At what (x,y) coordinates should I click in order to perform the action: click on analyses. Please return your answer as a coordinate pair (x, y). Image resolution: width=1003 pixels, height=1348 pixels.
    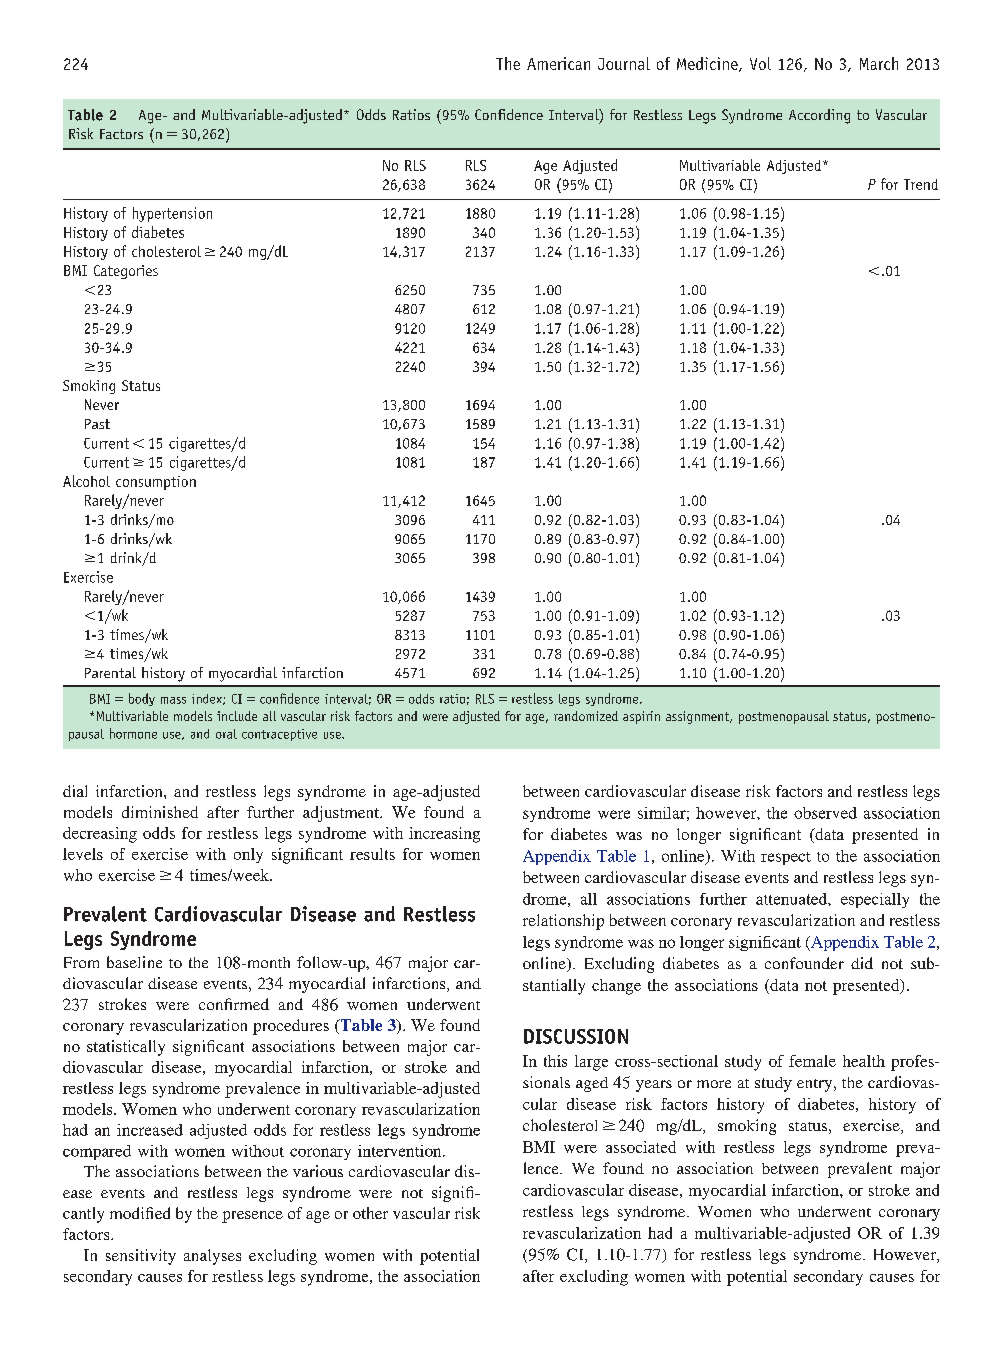
    Looking at the image, I should click on (212, 1257).
